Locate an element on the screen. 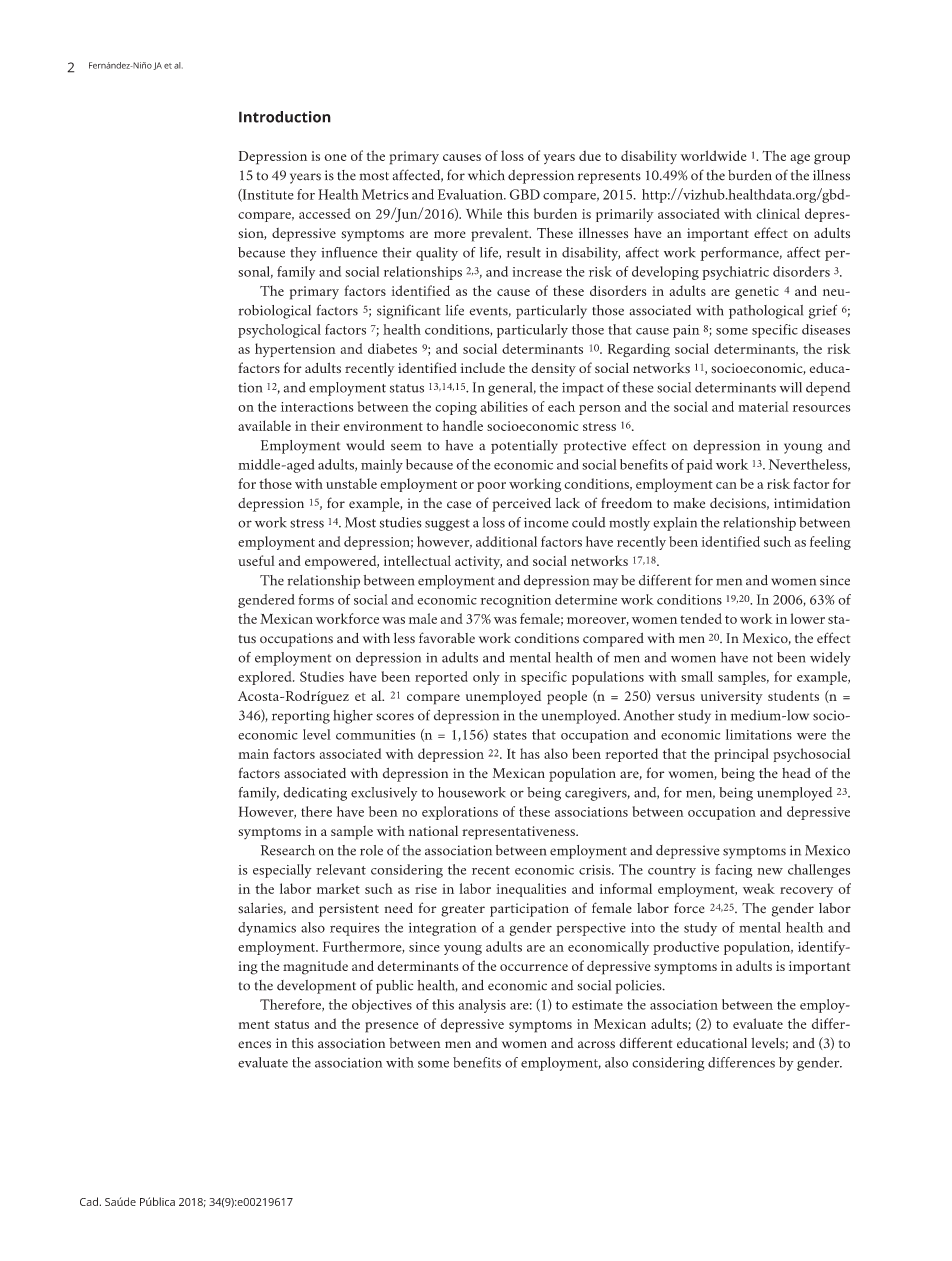 The image size is (952, 1261). only is located at coordinates (486, 678).
